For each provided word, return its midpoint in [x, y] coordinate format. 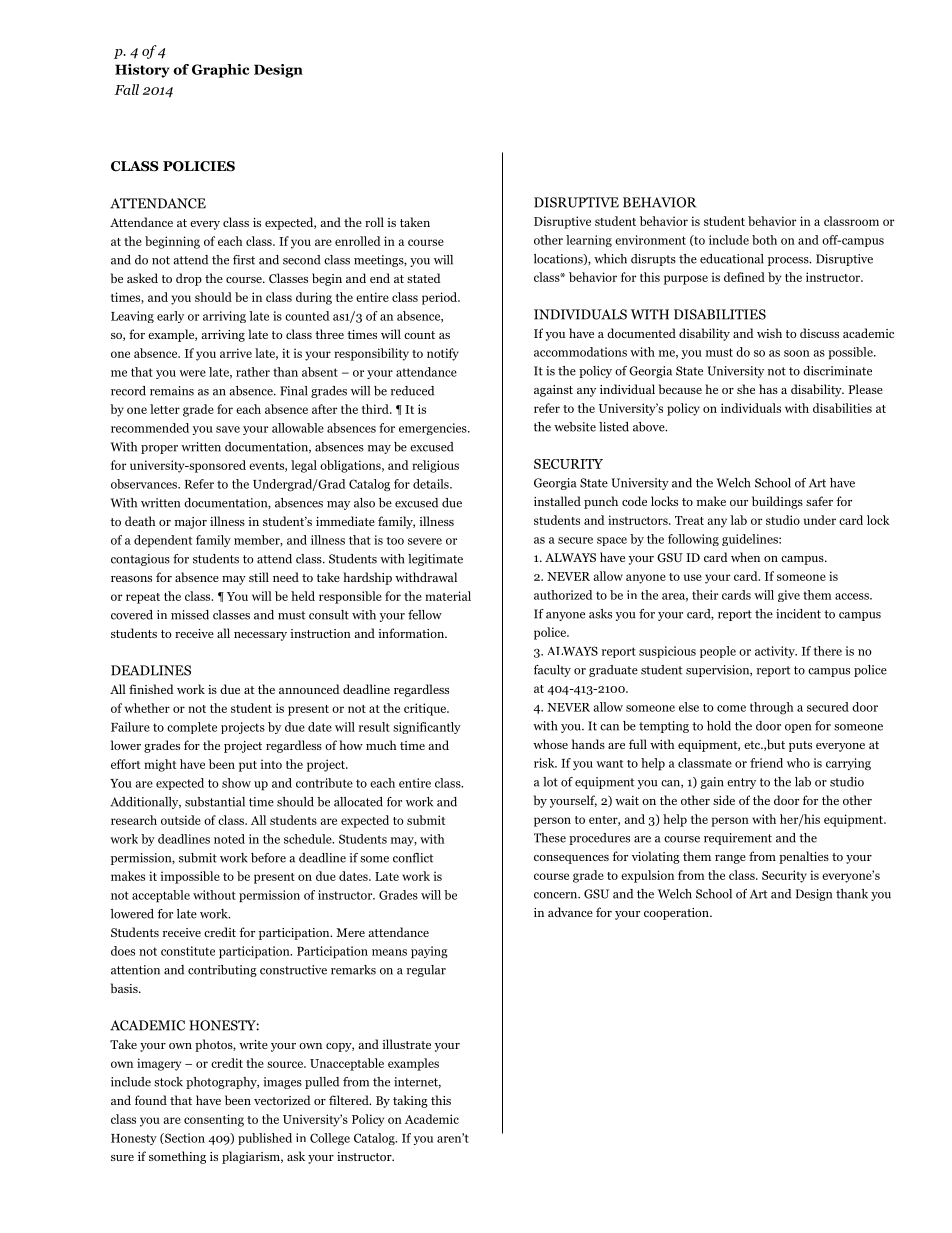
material [448, 596]
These [550, 838]
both [764, 240]
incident [798, 614]
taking [410, 1101]
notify [443, 354]
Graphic [220, 71]
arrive [236, 353]
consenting [214, 1120]
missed [190, 615]
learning [589, 241]
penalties [804, 857]
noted [229, 839]
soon [797, 353]
